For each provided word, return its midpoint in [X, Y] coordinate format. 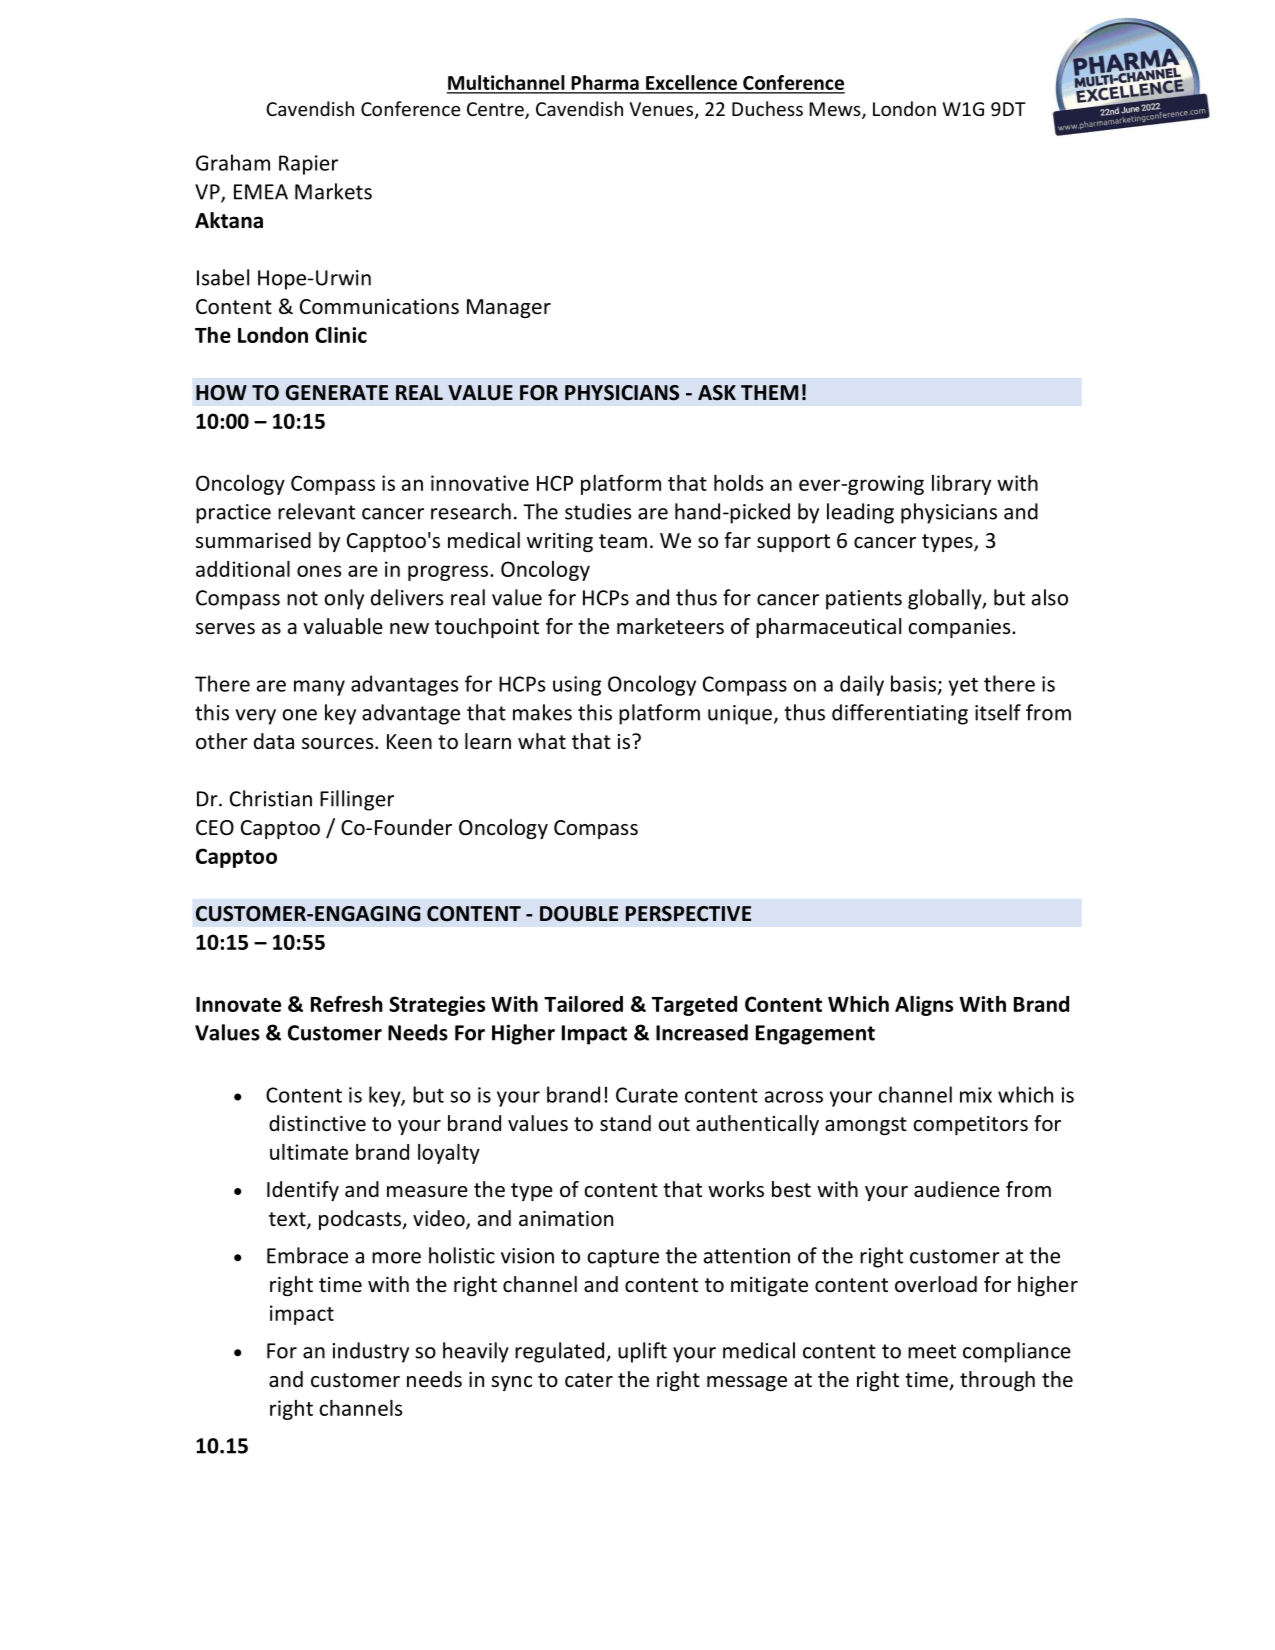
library [961, 485]
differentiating [900, 714]
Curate [647, 1095]
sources [339, 744]
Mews [836, 110]
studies [598, 511]
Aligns [924, 1006]
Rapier [308, 165]
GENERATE [337, 393]
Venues [662, 110]
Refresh [347, 1003]
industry [371, 1352]
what [542, 741]
